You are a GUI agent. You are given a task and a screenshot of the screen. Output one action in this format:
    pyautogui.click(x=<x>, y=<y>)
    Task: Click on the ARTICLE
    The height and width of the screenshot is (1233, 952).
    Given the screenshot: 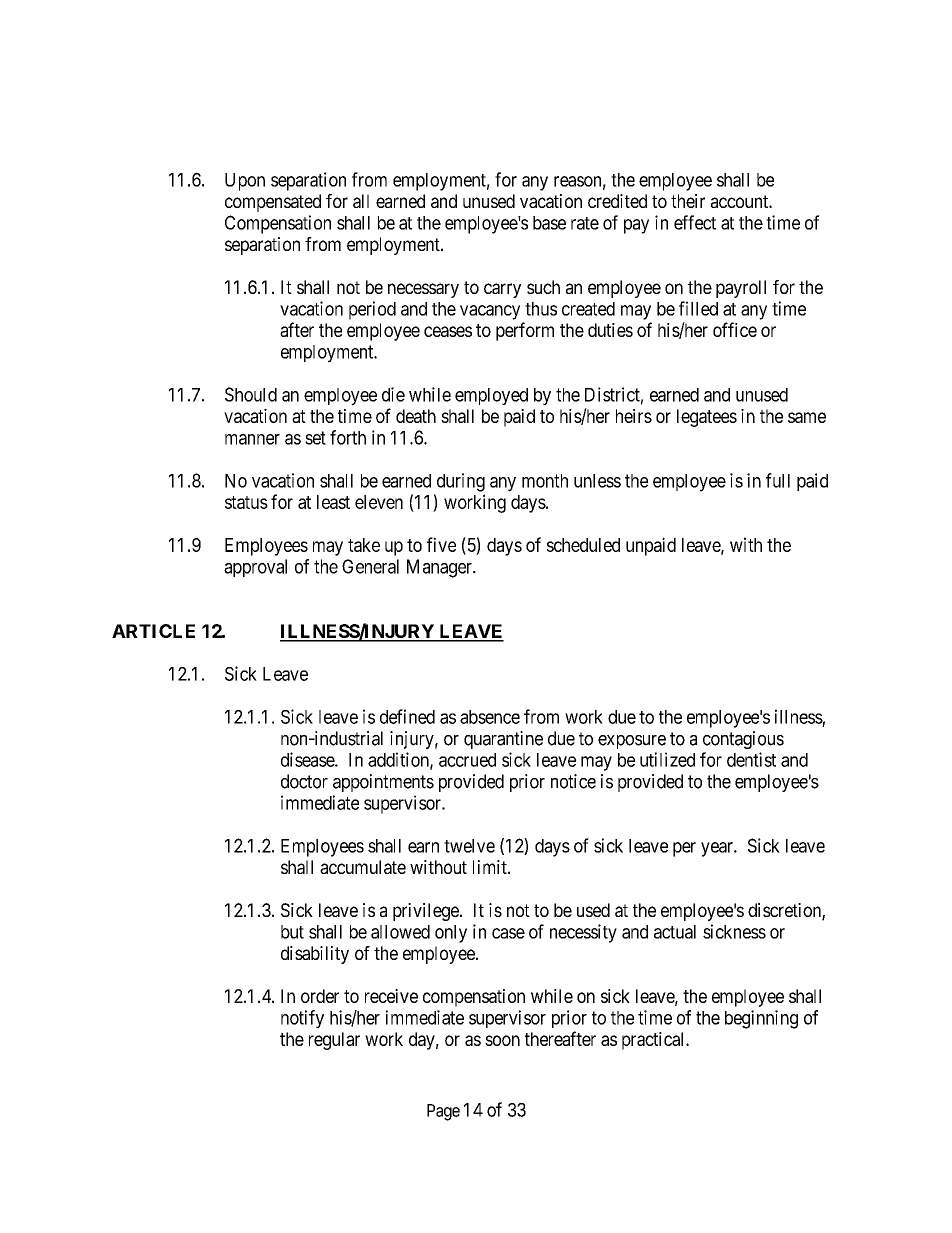 What is the action you would take?
    pyautogui.click(x=153, y=631)
